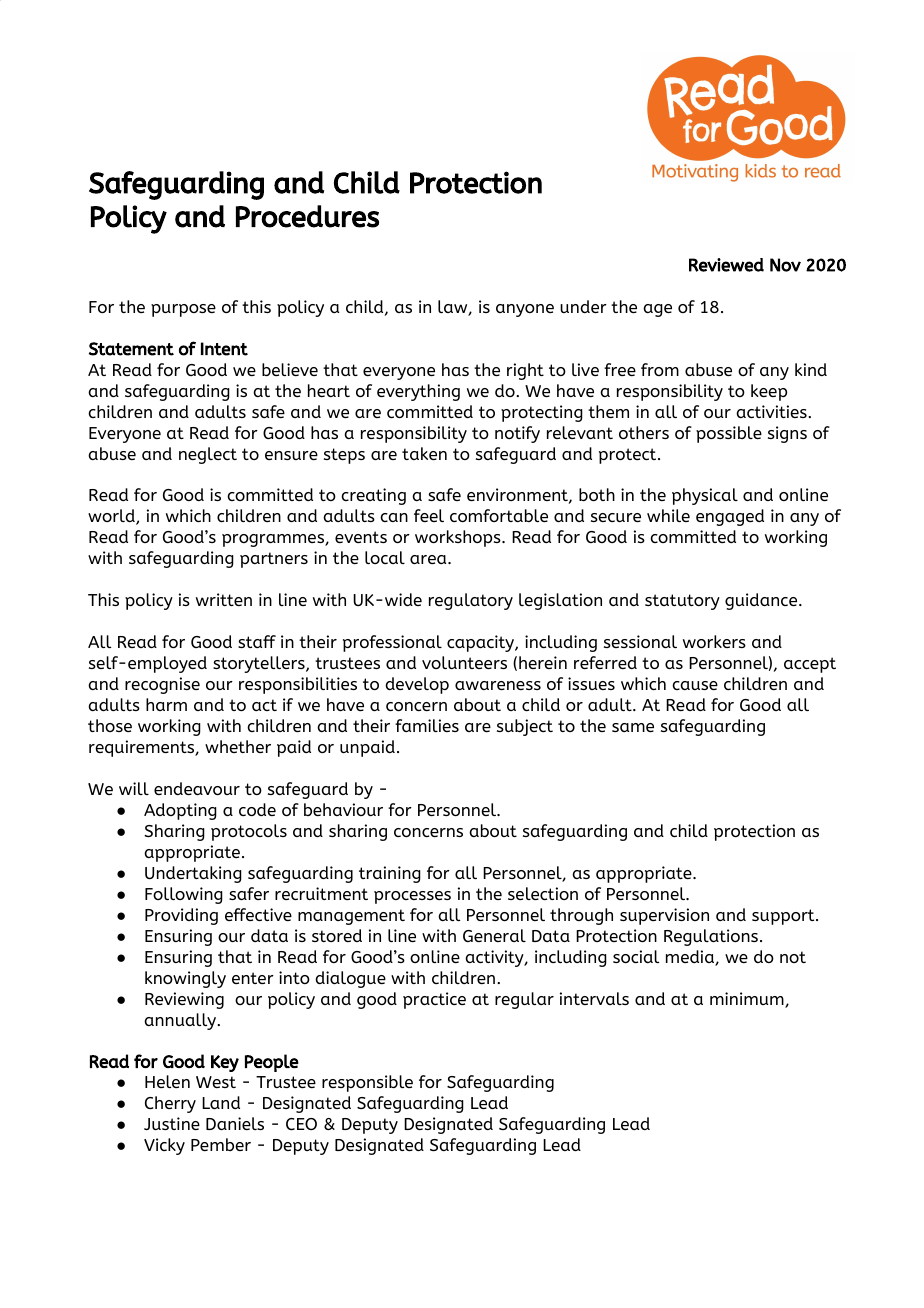 This document has height=1308, width=924. I want to click on anyone, so click(525, 310).
